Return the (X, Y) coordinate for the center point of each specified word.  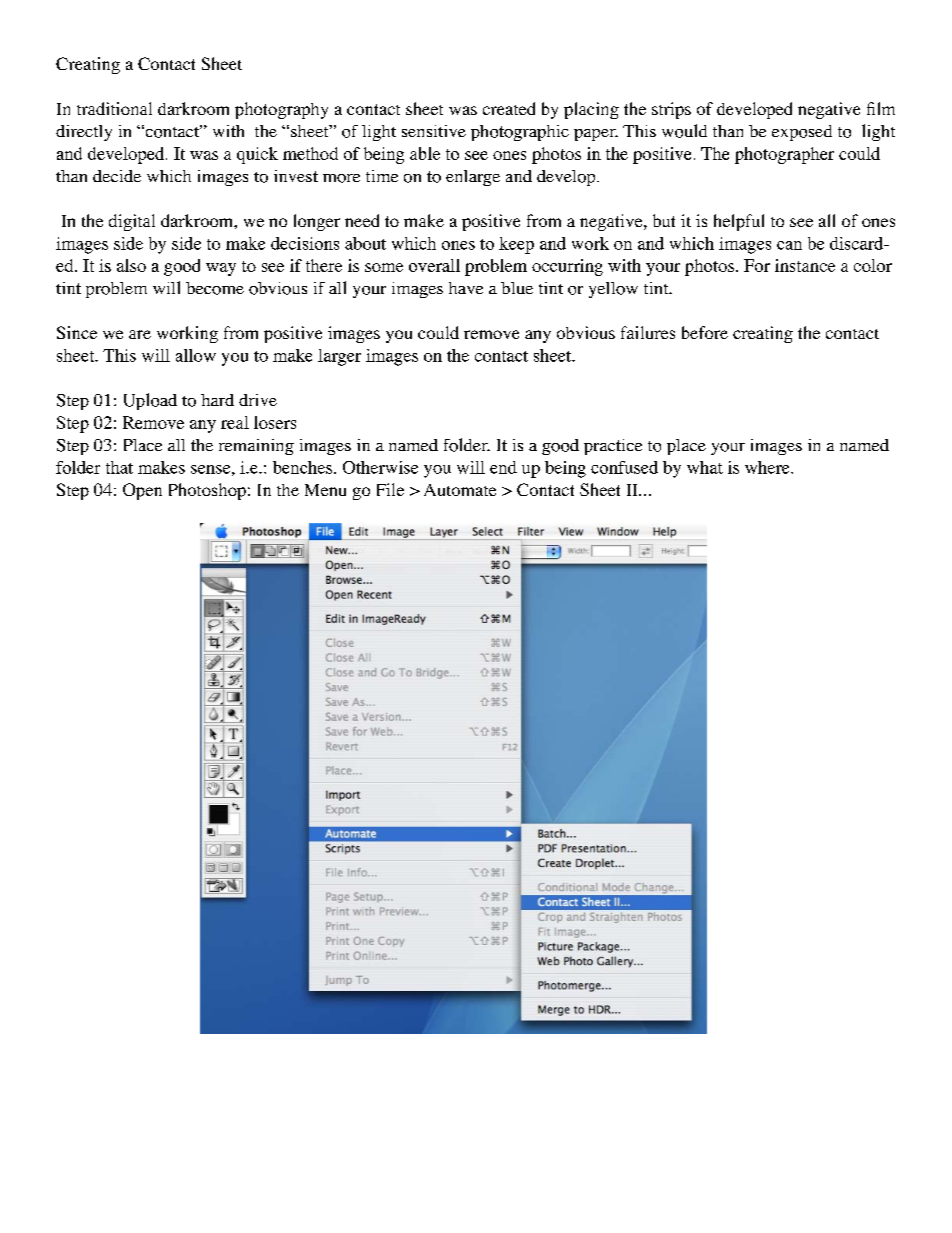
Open (142, 491)
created (509, 108)
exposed (802, 133)
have (466, 288)
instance (805, 265)
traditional (114, 108)
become (215, 288)
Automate (460, 490)
